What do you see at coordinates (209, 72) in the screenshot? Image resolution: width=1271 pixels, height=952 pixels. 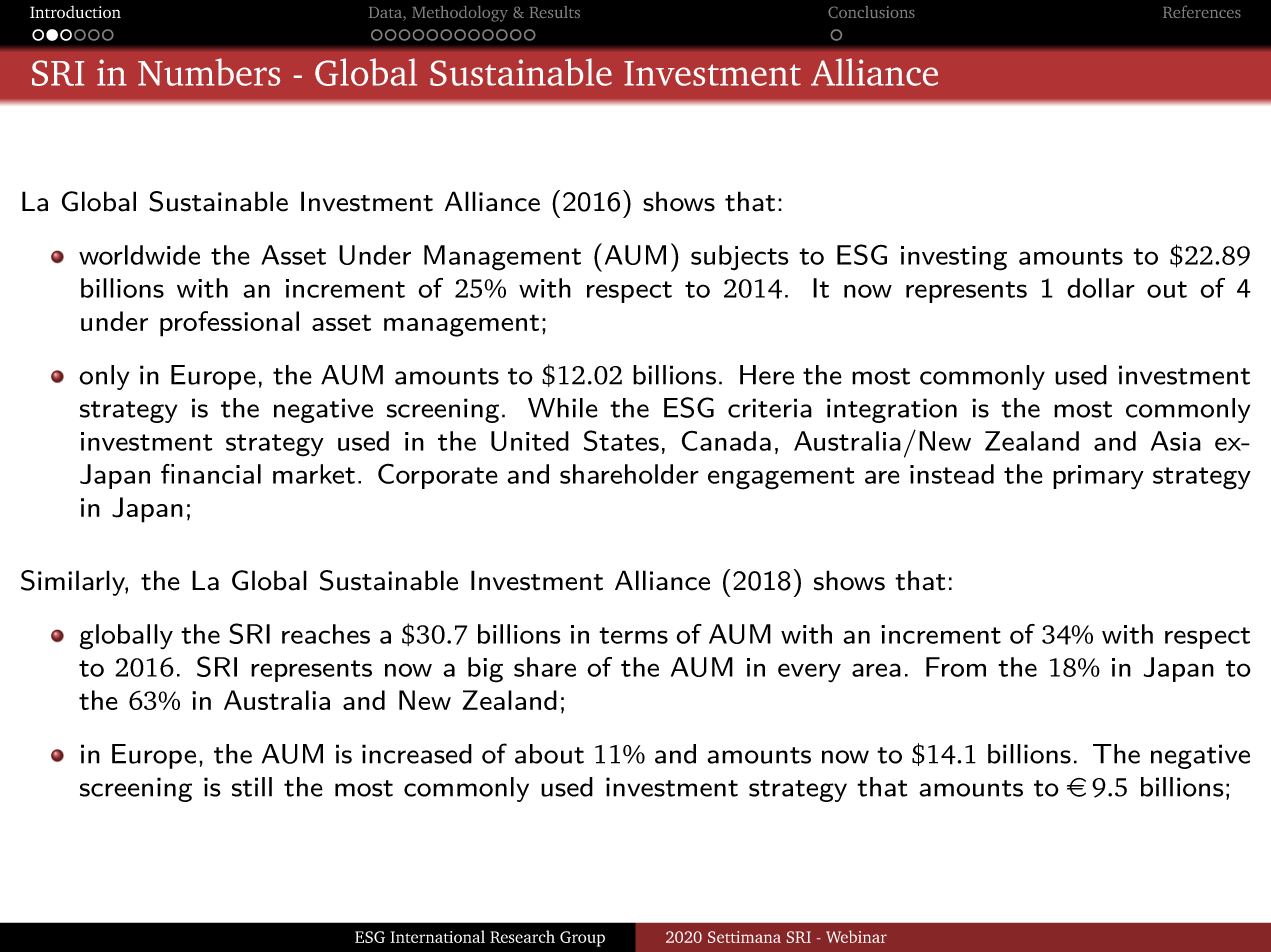 I see `Numbers` at bounding box center [209, 72].
